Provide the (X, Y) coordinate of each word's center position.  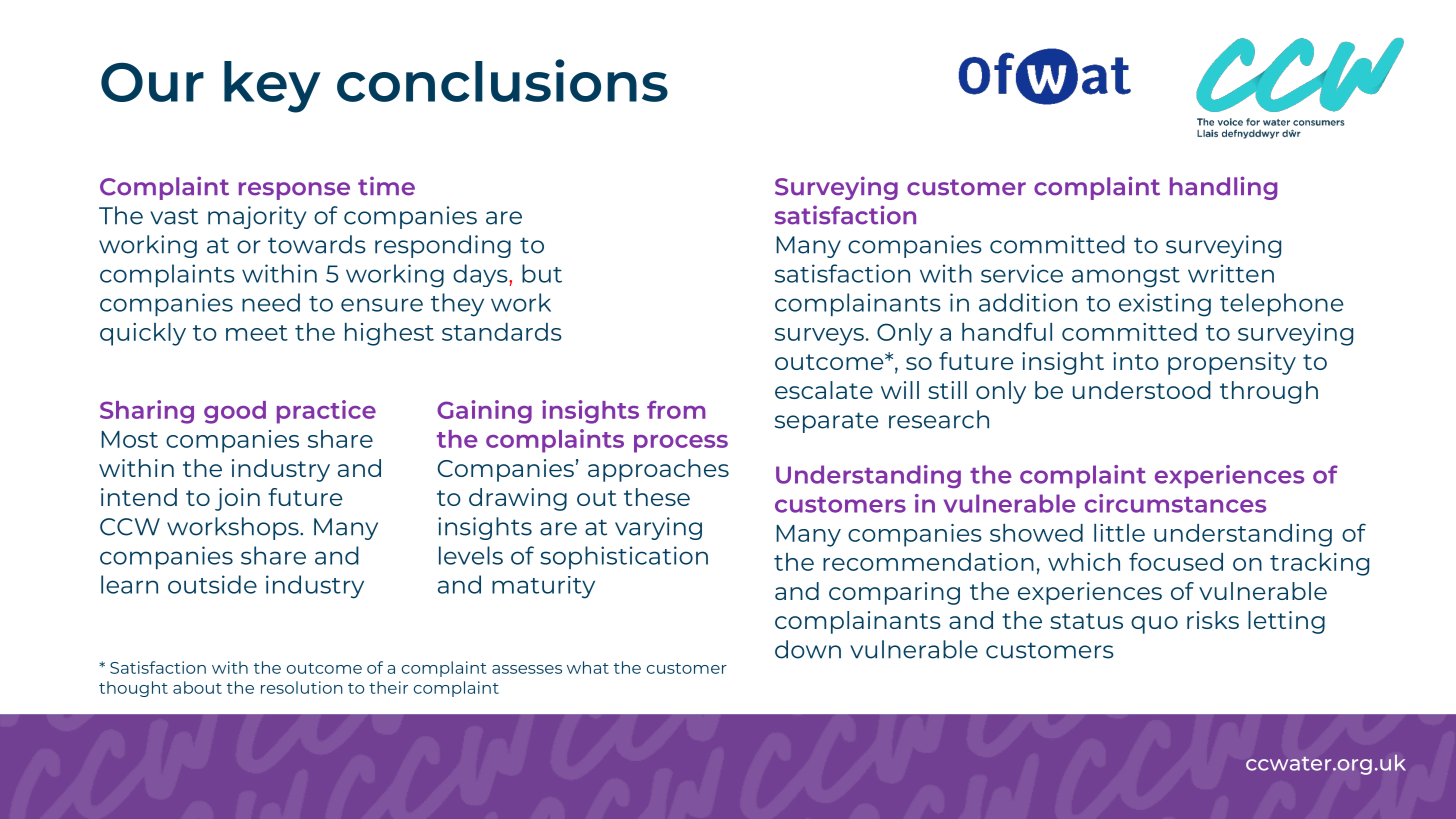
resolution (302, 687)
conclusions (502, 80)
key (272, 87)
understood (1142, 390)
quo (1154, 625)
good (235, 412)
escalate (824, 390)
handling (1223, 188)
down (808, 649)
